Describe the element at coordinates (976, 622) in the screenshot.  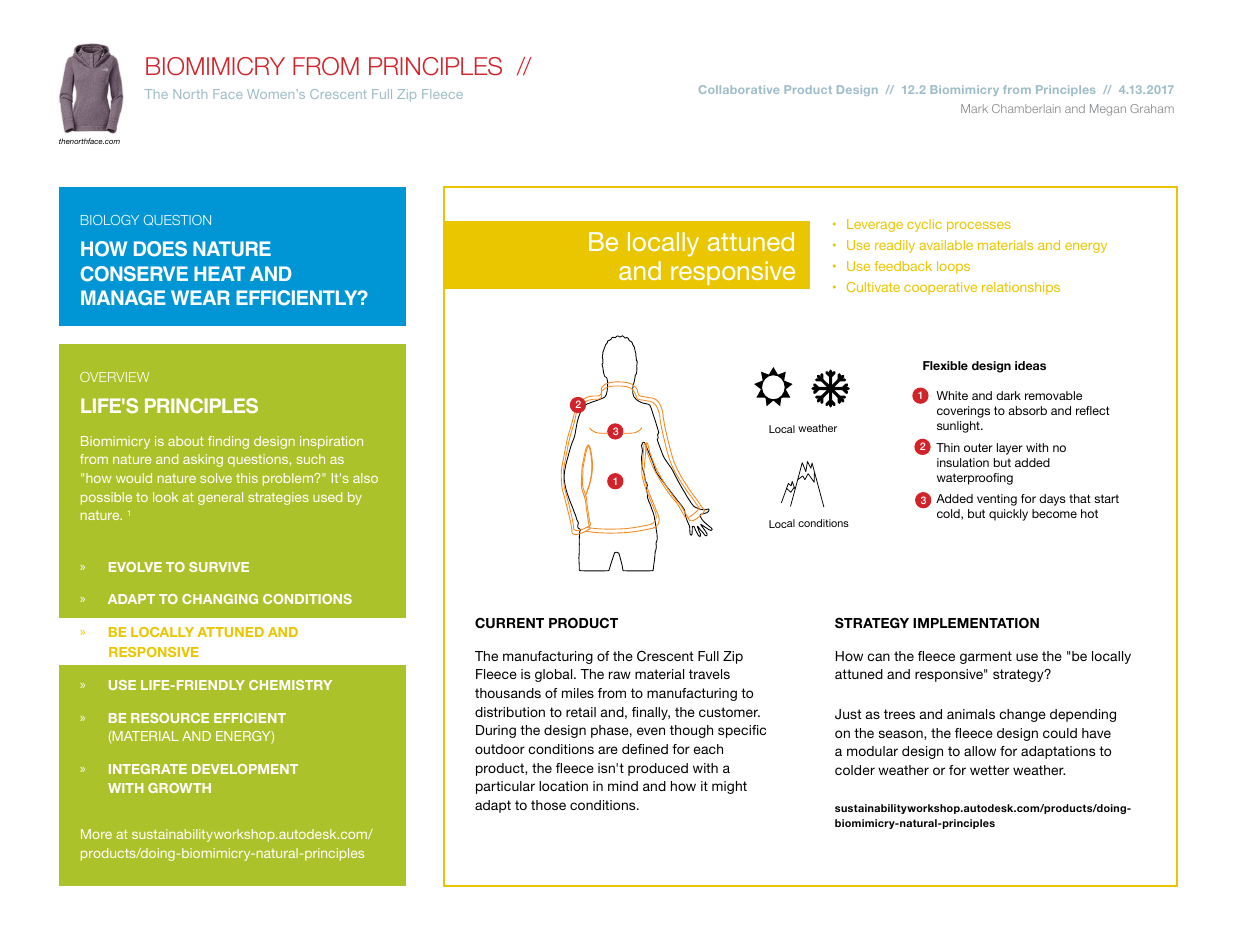
I see `IMPLEMENTATION` at that location.
